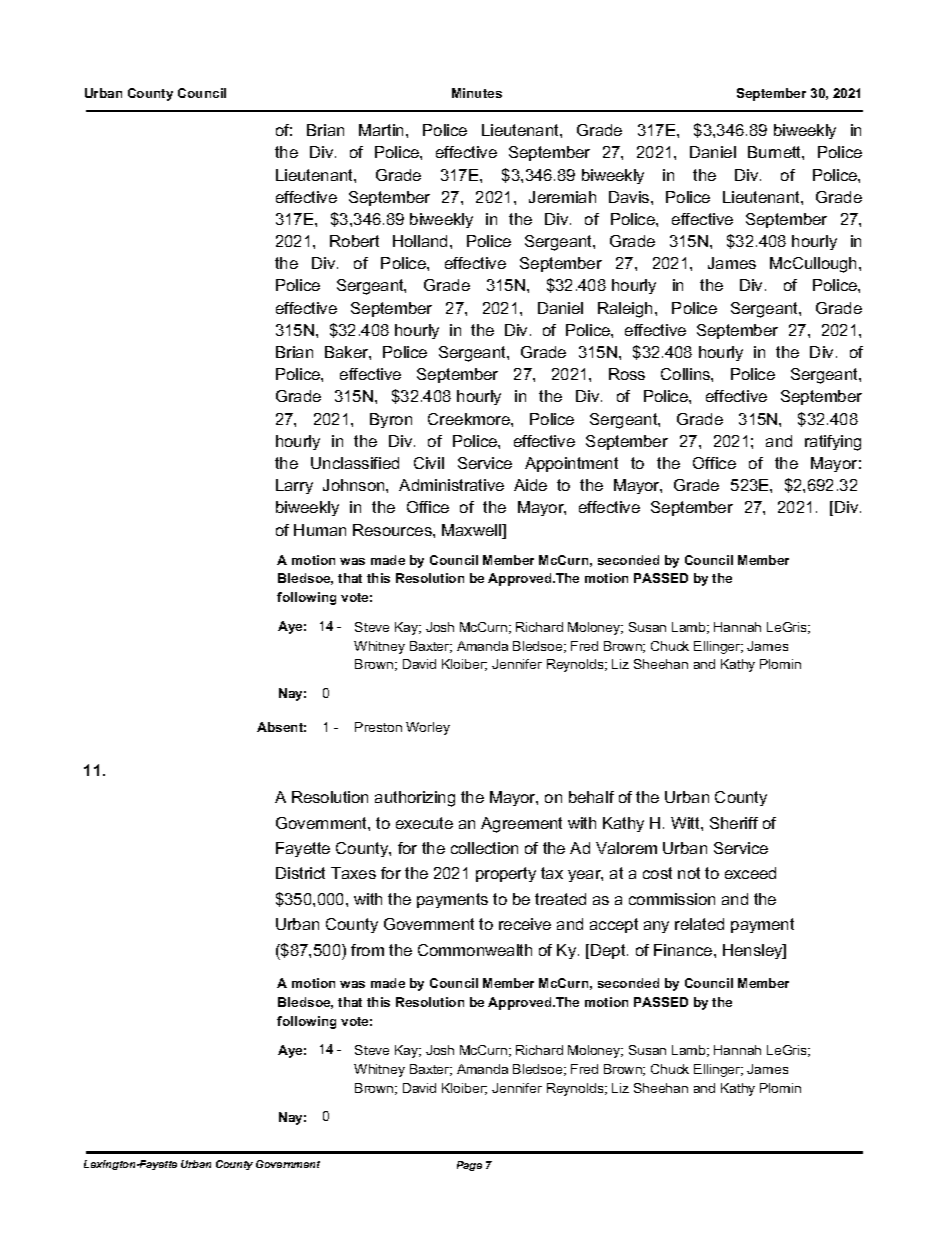  What do you see at coordinates (833, 443) in the document?
I see `ratifying` at bounding box center [833, 443].
